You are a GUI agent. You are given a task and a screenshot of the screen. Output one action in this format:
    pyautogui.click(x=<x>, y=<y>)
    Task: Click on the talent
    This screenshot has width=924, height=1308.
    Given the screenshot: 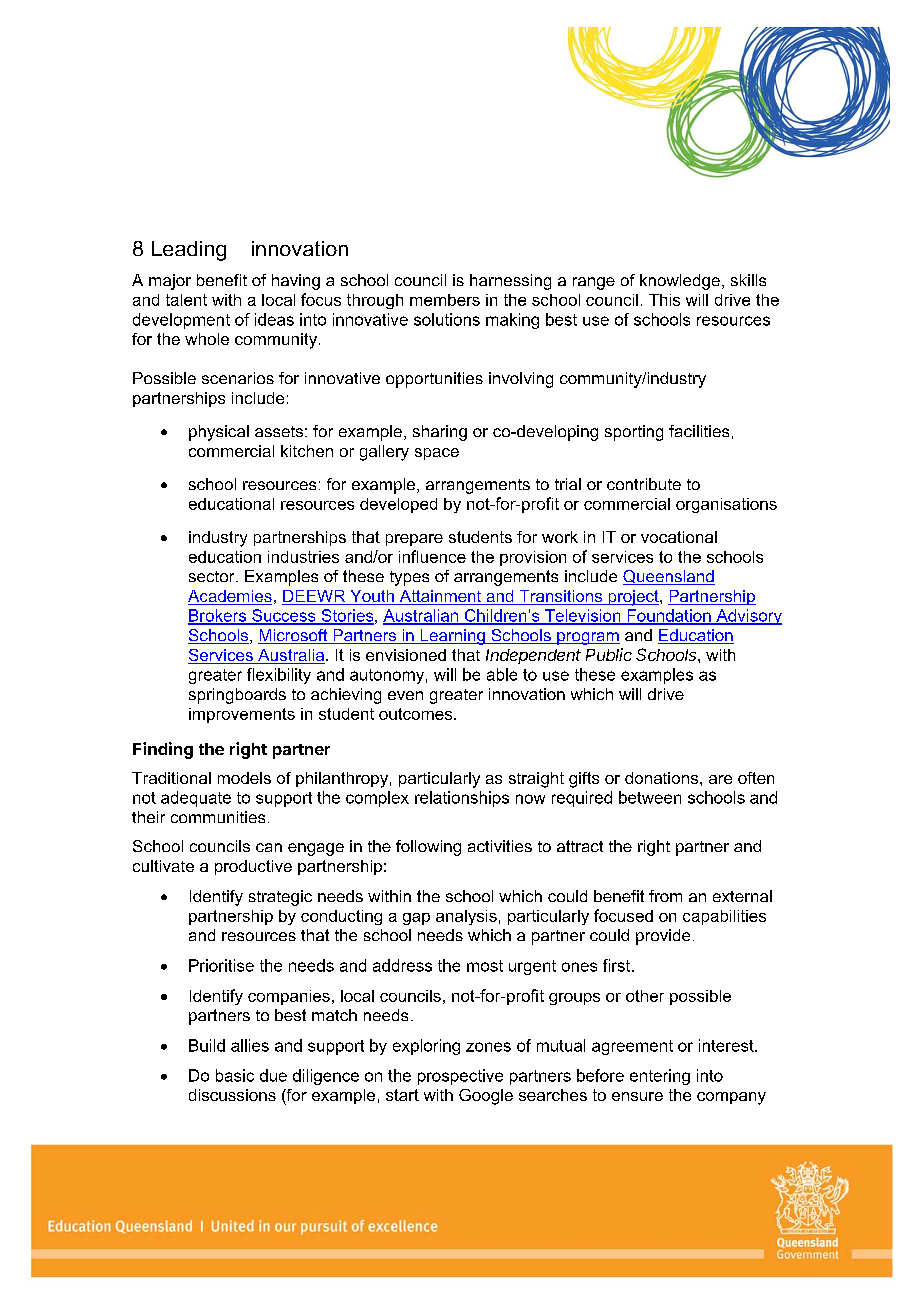 What is the action you would take?
    pyautogui.click(x=186, y=300)
